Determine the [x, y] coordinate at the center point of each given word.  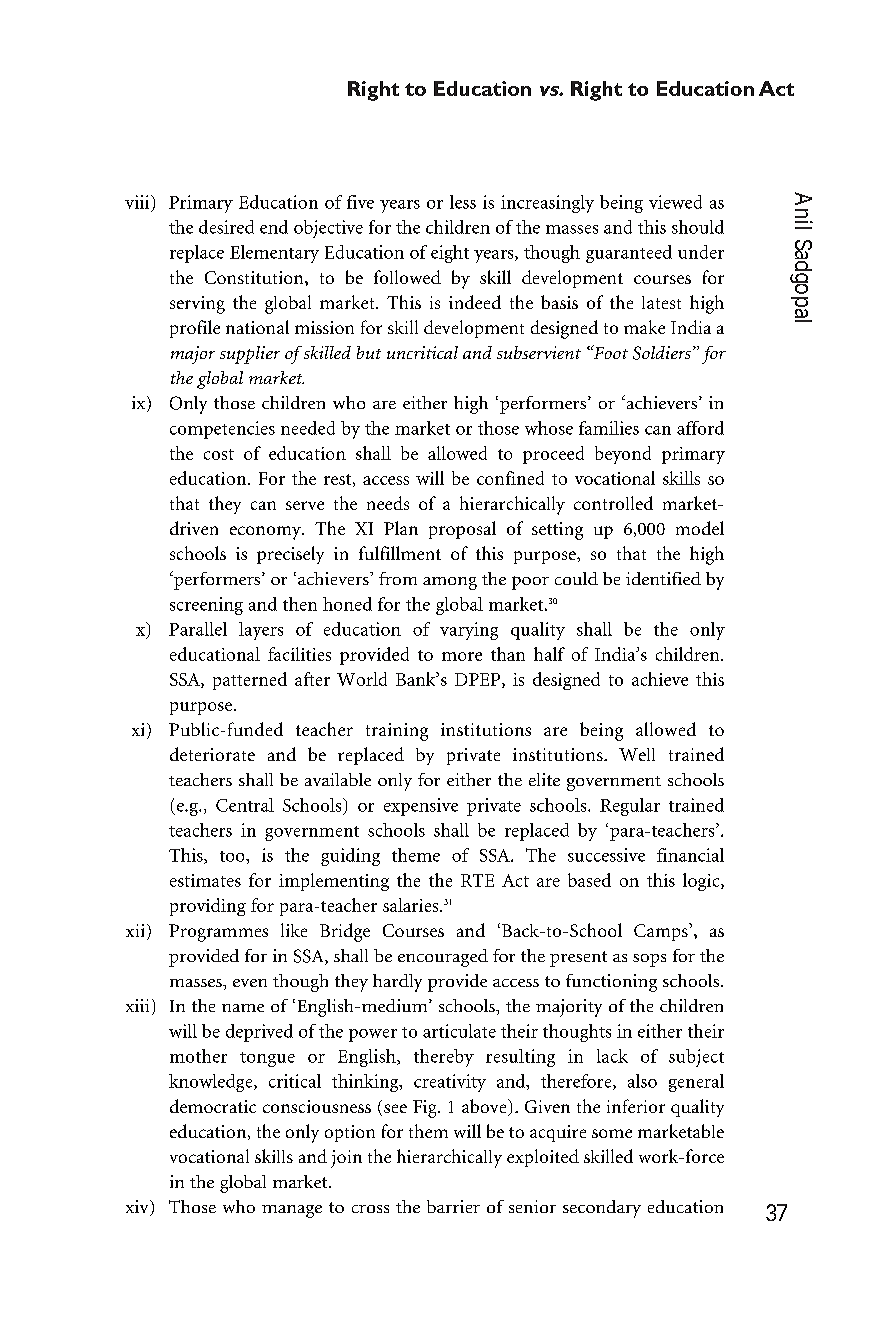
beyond [623, 455]
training [397, 732]
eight [450, 254]
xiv [138, 1208]
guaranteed [629, 254]
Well [637, 754]
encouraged [443, 958]
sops [649, 960]
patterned [250, 681]
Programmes [218, 933]
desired [226, 227]
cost [219, 454]
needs [388, 503]
